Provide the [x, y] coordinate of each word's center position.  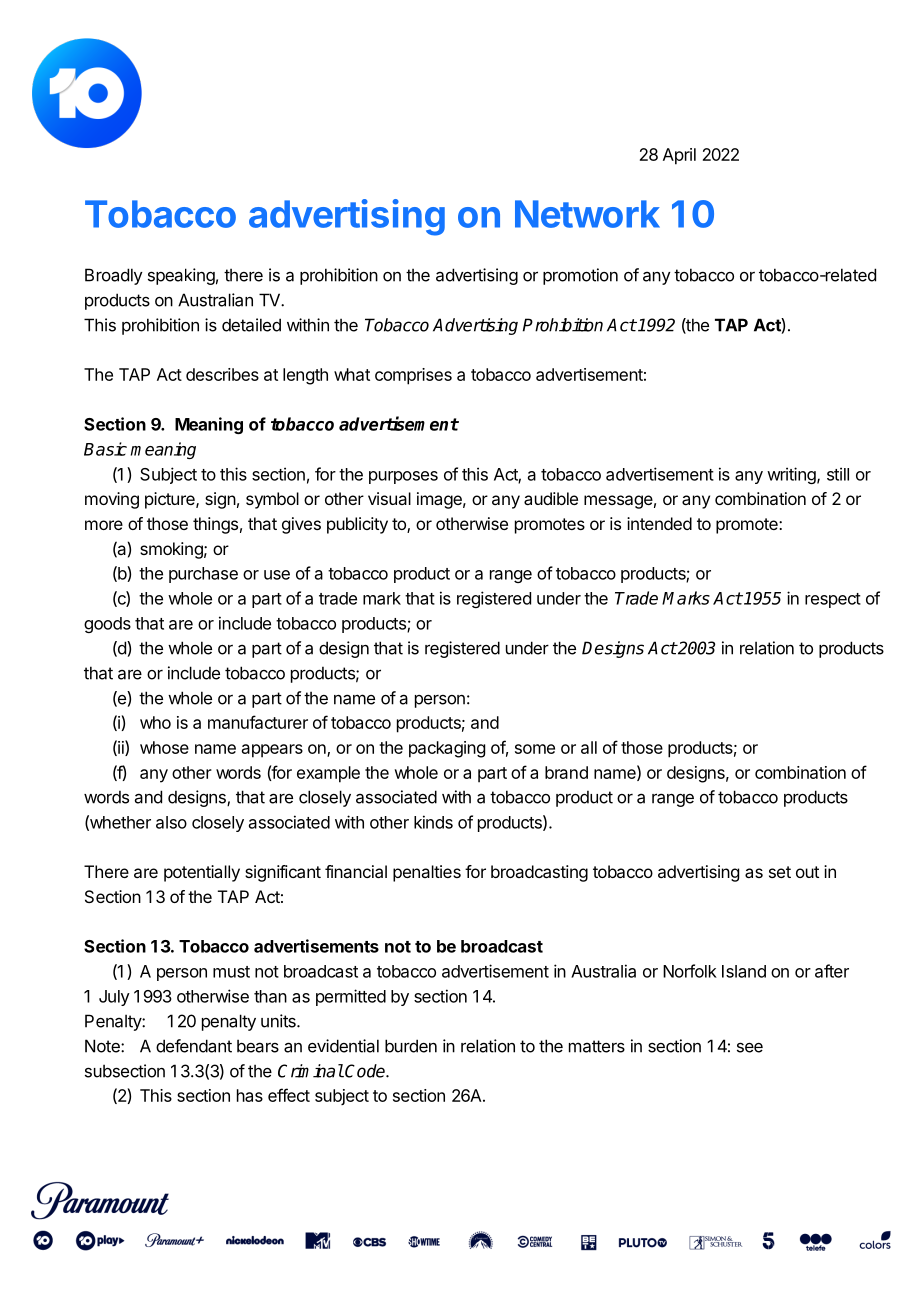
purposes [403, 477]
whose [164, 747]
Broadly [114, 276]
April [679, 156]
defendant [194, 1046]
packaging [447, 749]
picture [171, 500]
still [838, 474]
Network [587, 214]
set [780, 872]
